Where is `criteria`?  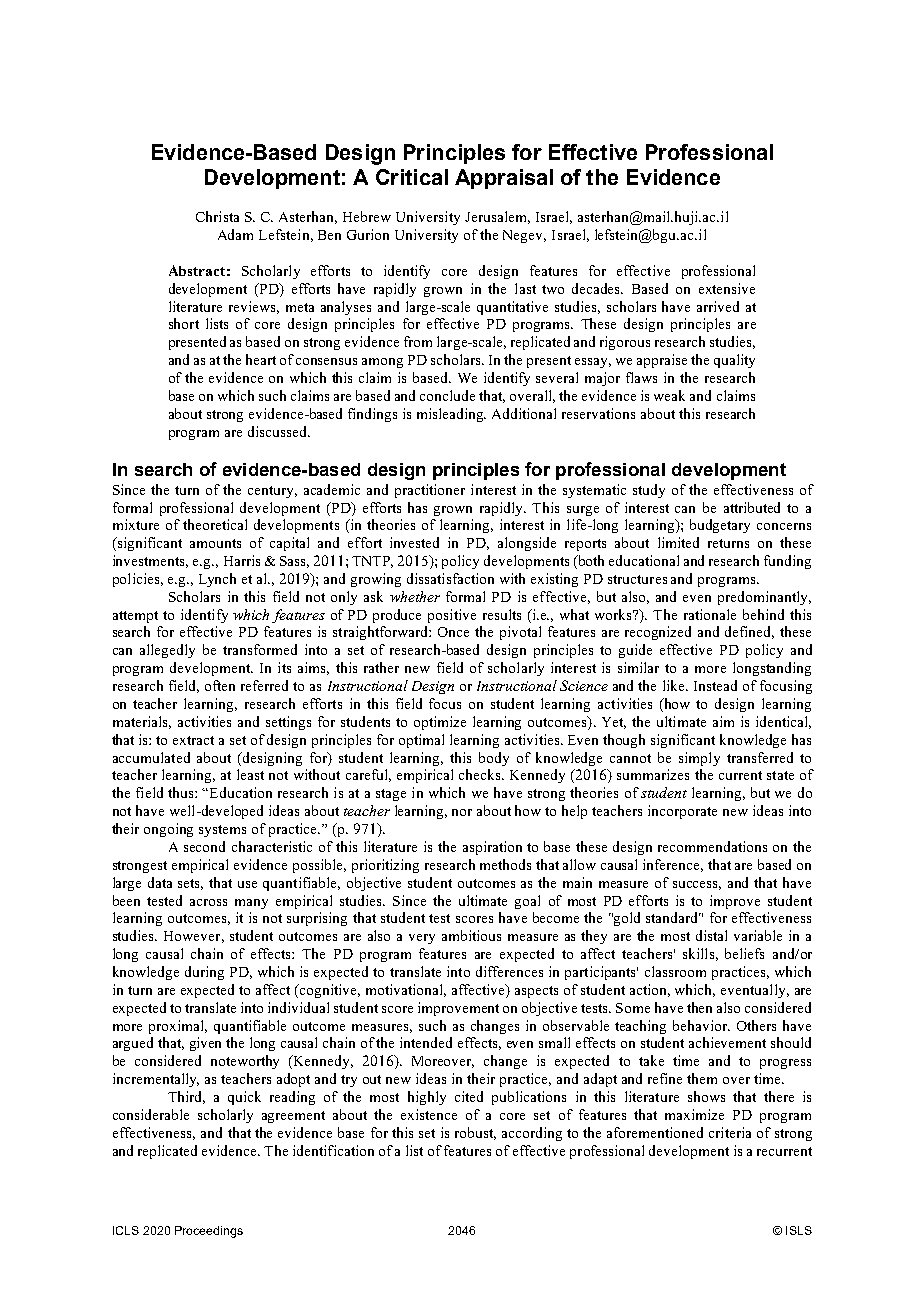
criteria is located at coordinates (730, 1132).
